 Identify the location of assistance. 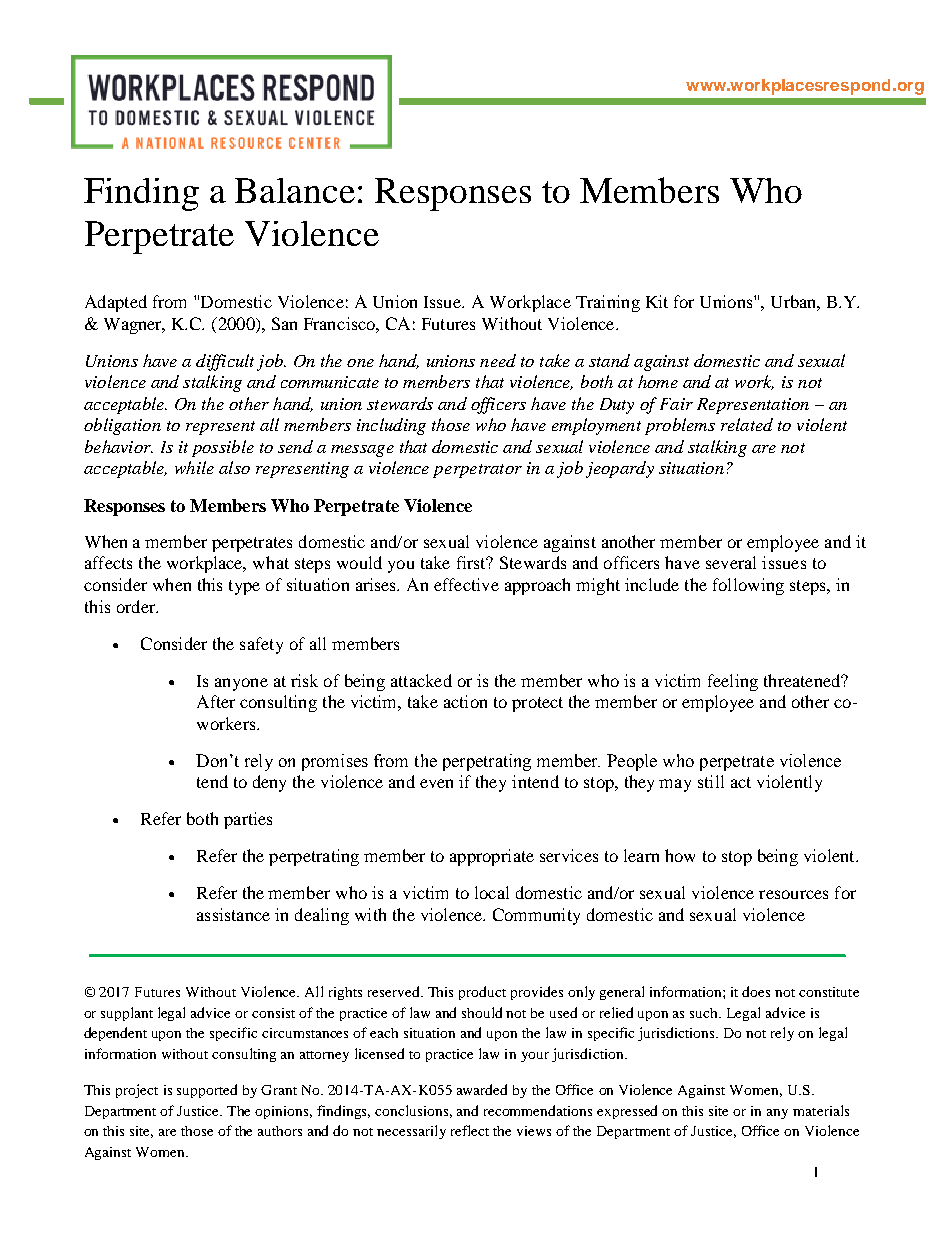
(233, 914).
